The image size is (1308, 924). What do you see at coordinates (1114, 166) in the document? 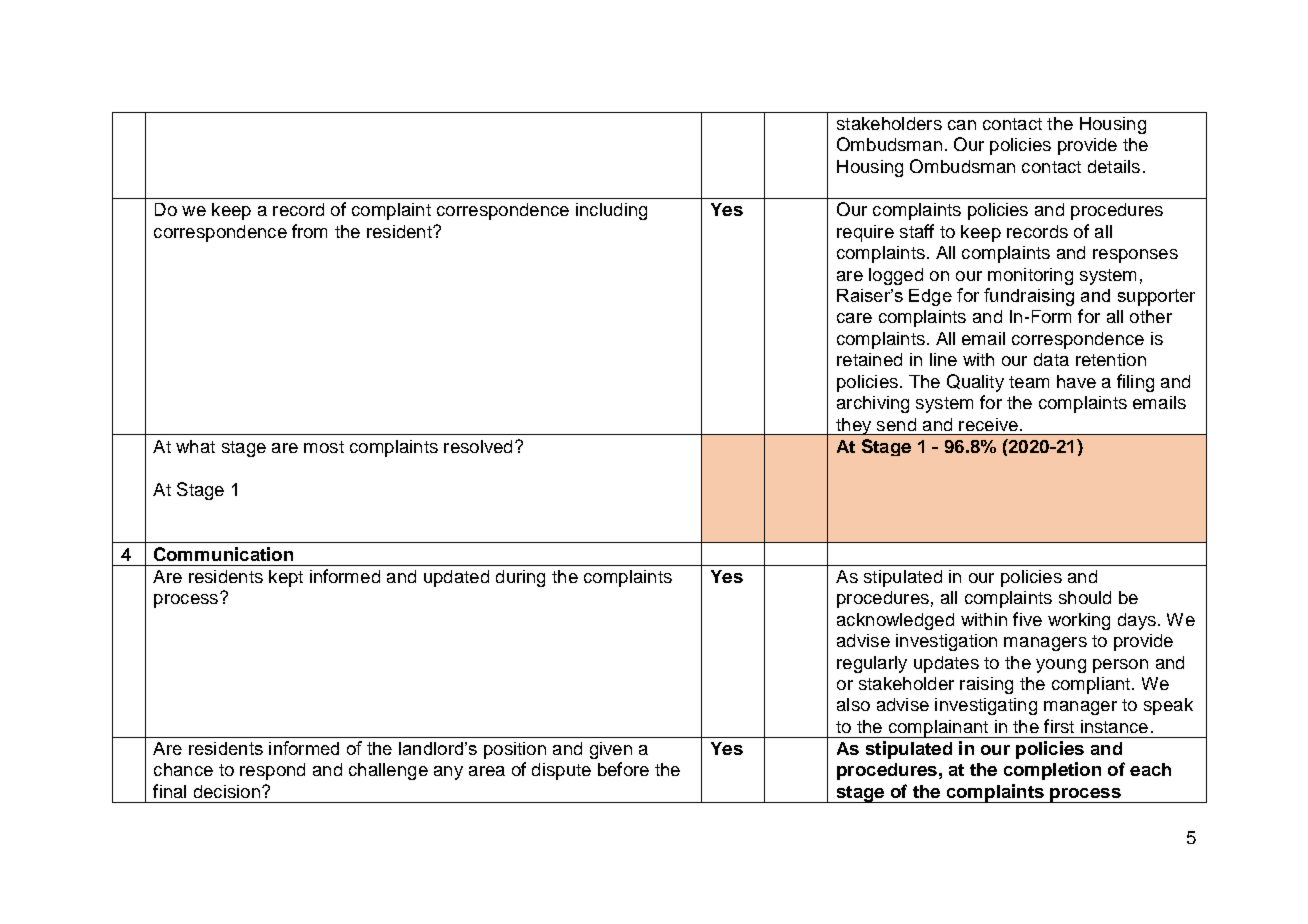
I see `details` at bounding box center [1114, 166].
